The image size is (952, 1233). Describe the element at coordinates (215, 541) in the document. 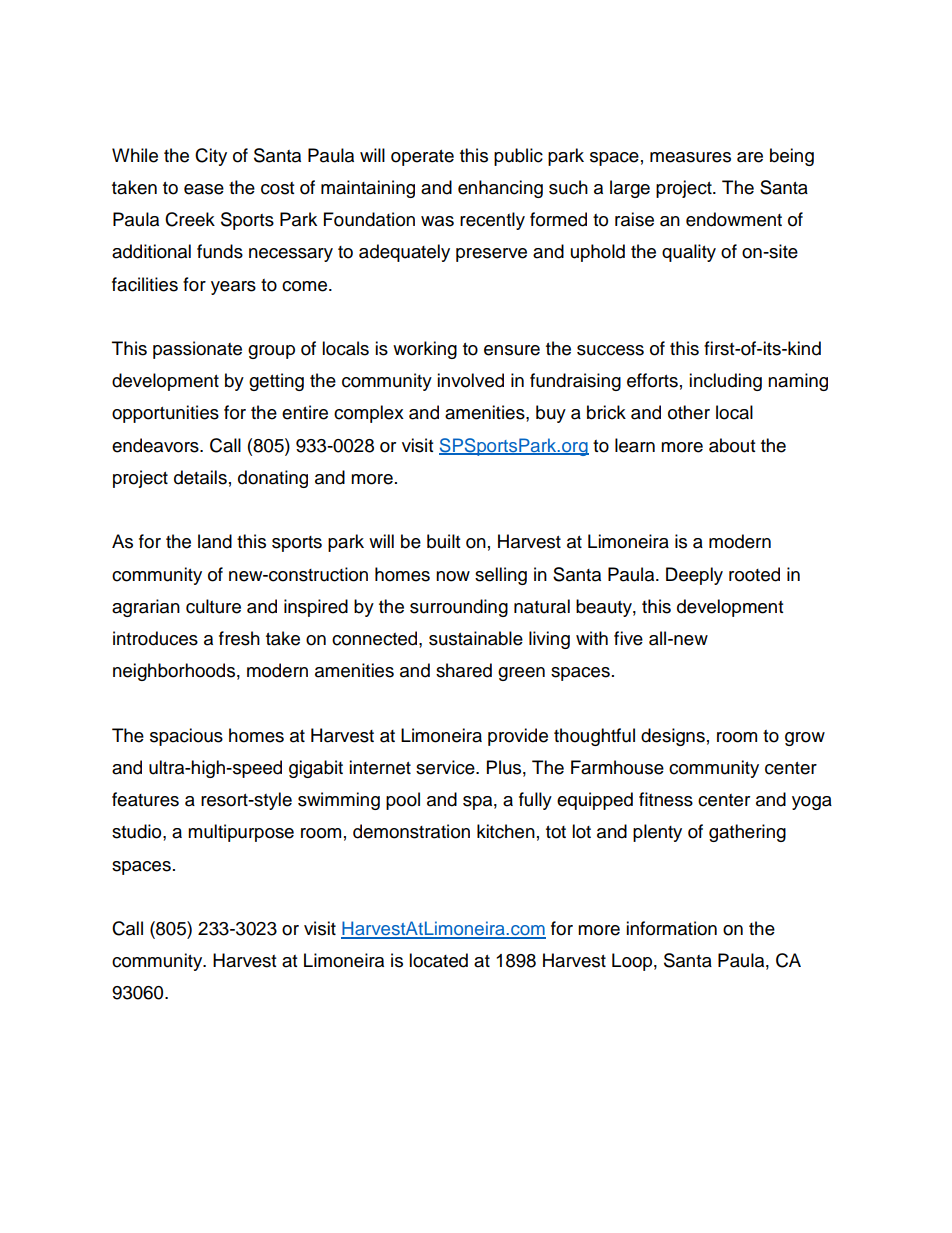

I see `land` at that location.
